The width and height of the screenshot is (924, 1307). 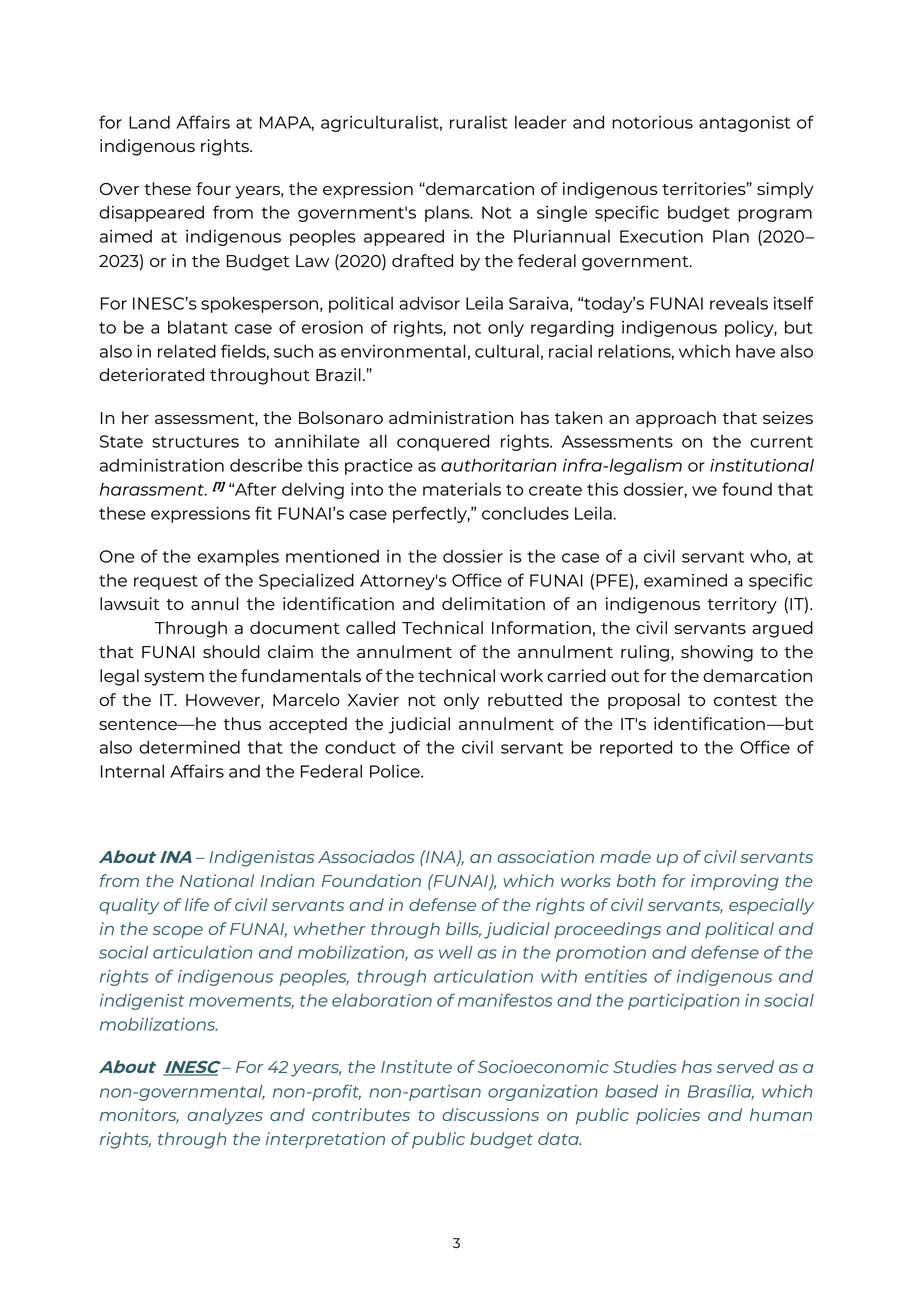 What do you see at coordinates (462, 489) in the screenshot?
I see `materials` at bounding box center [462, 489].
